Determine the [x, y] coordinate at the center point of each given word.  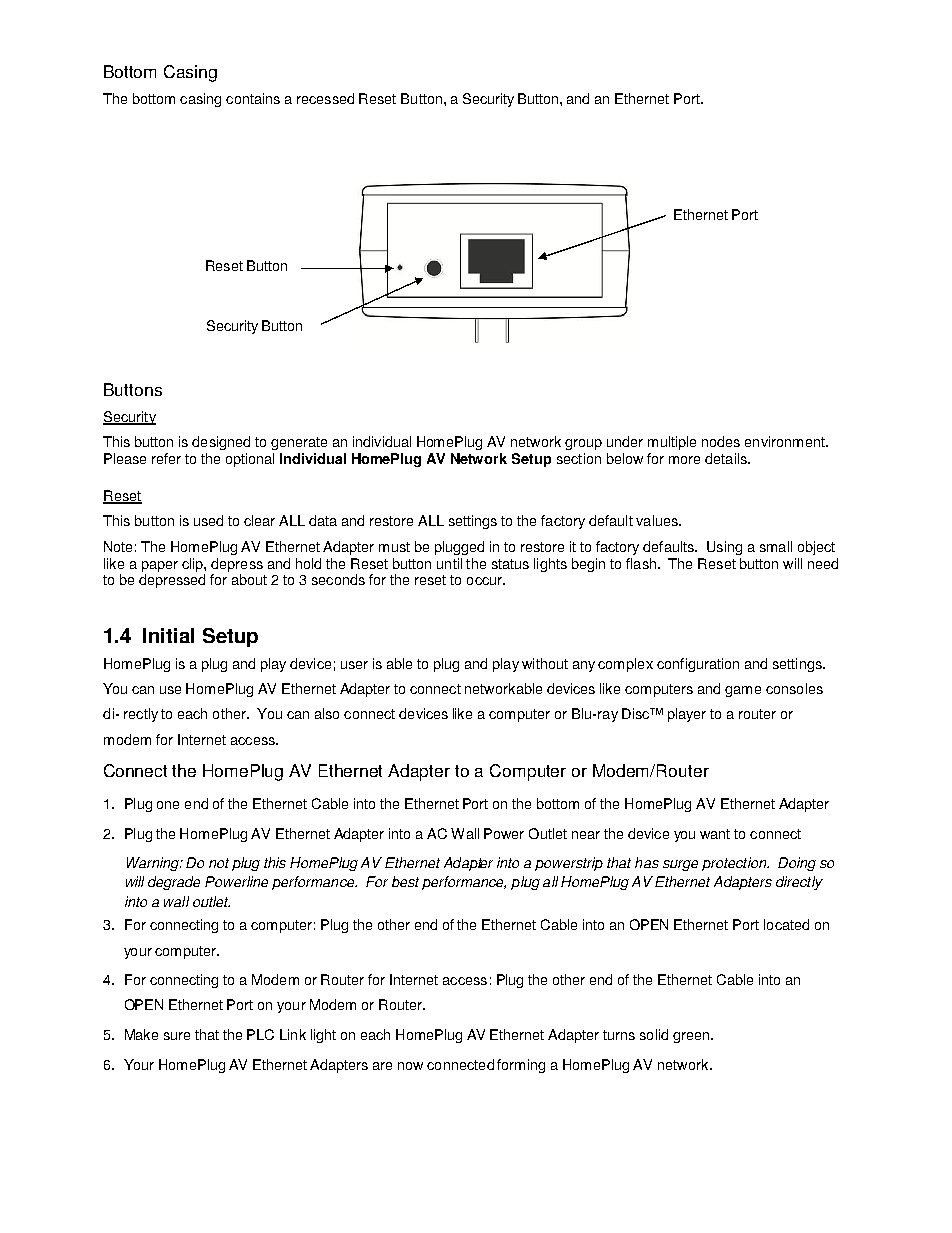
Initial [168, 635]
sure [177, 1036]
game [743, 691]
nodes [721, 441]
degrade [174, 883]
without [545, 663]
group [583, 444]
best [405, 881]
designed [221, 443]
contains [253, 98]
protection [735, 864]
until [449, 563]
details [727, 458]
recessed [325, 98]
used [208, 520]
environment [786, 441]
